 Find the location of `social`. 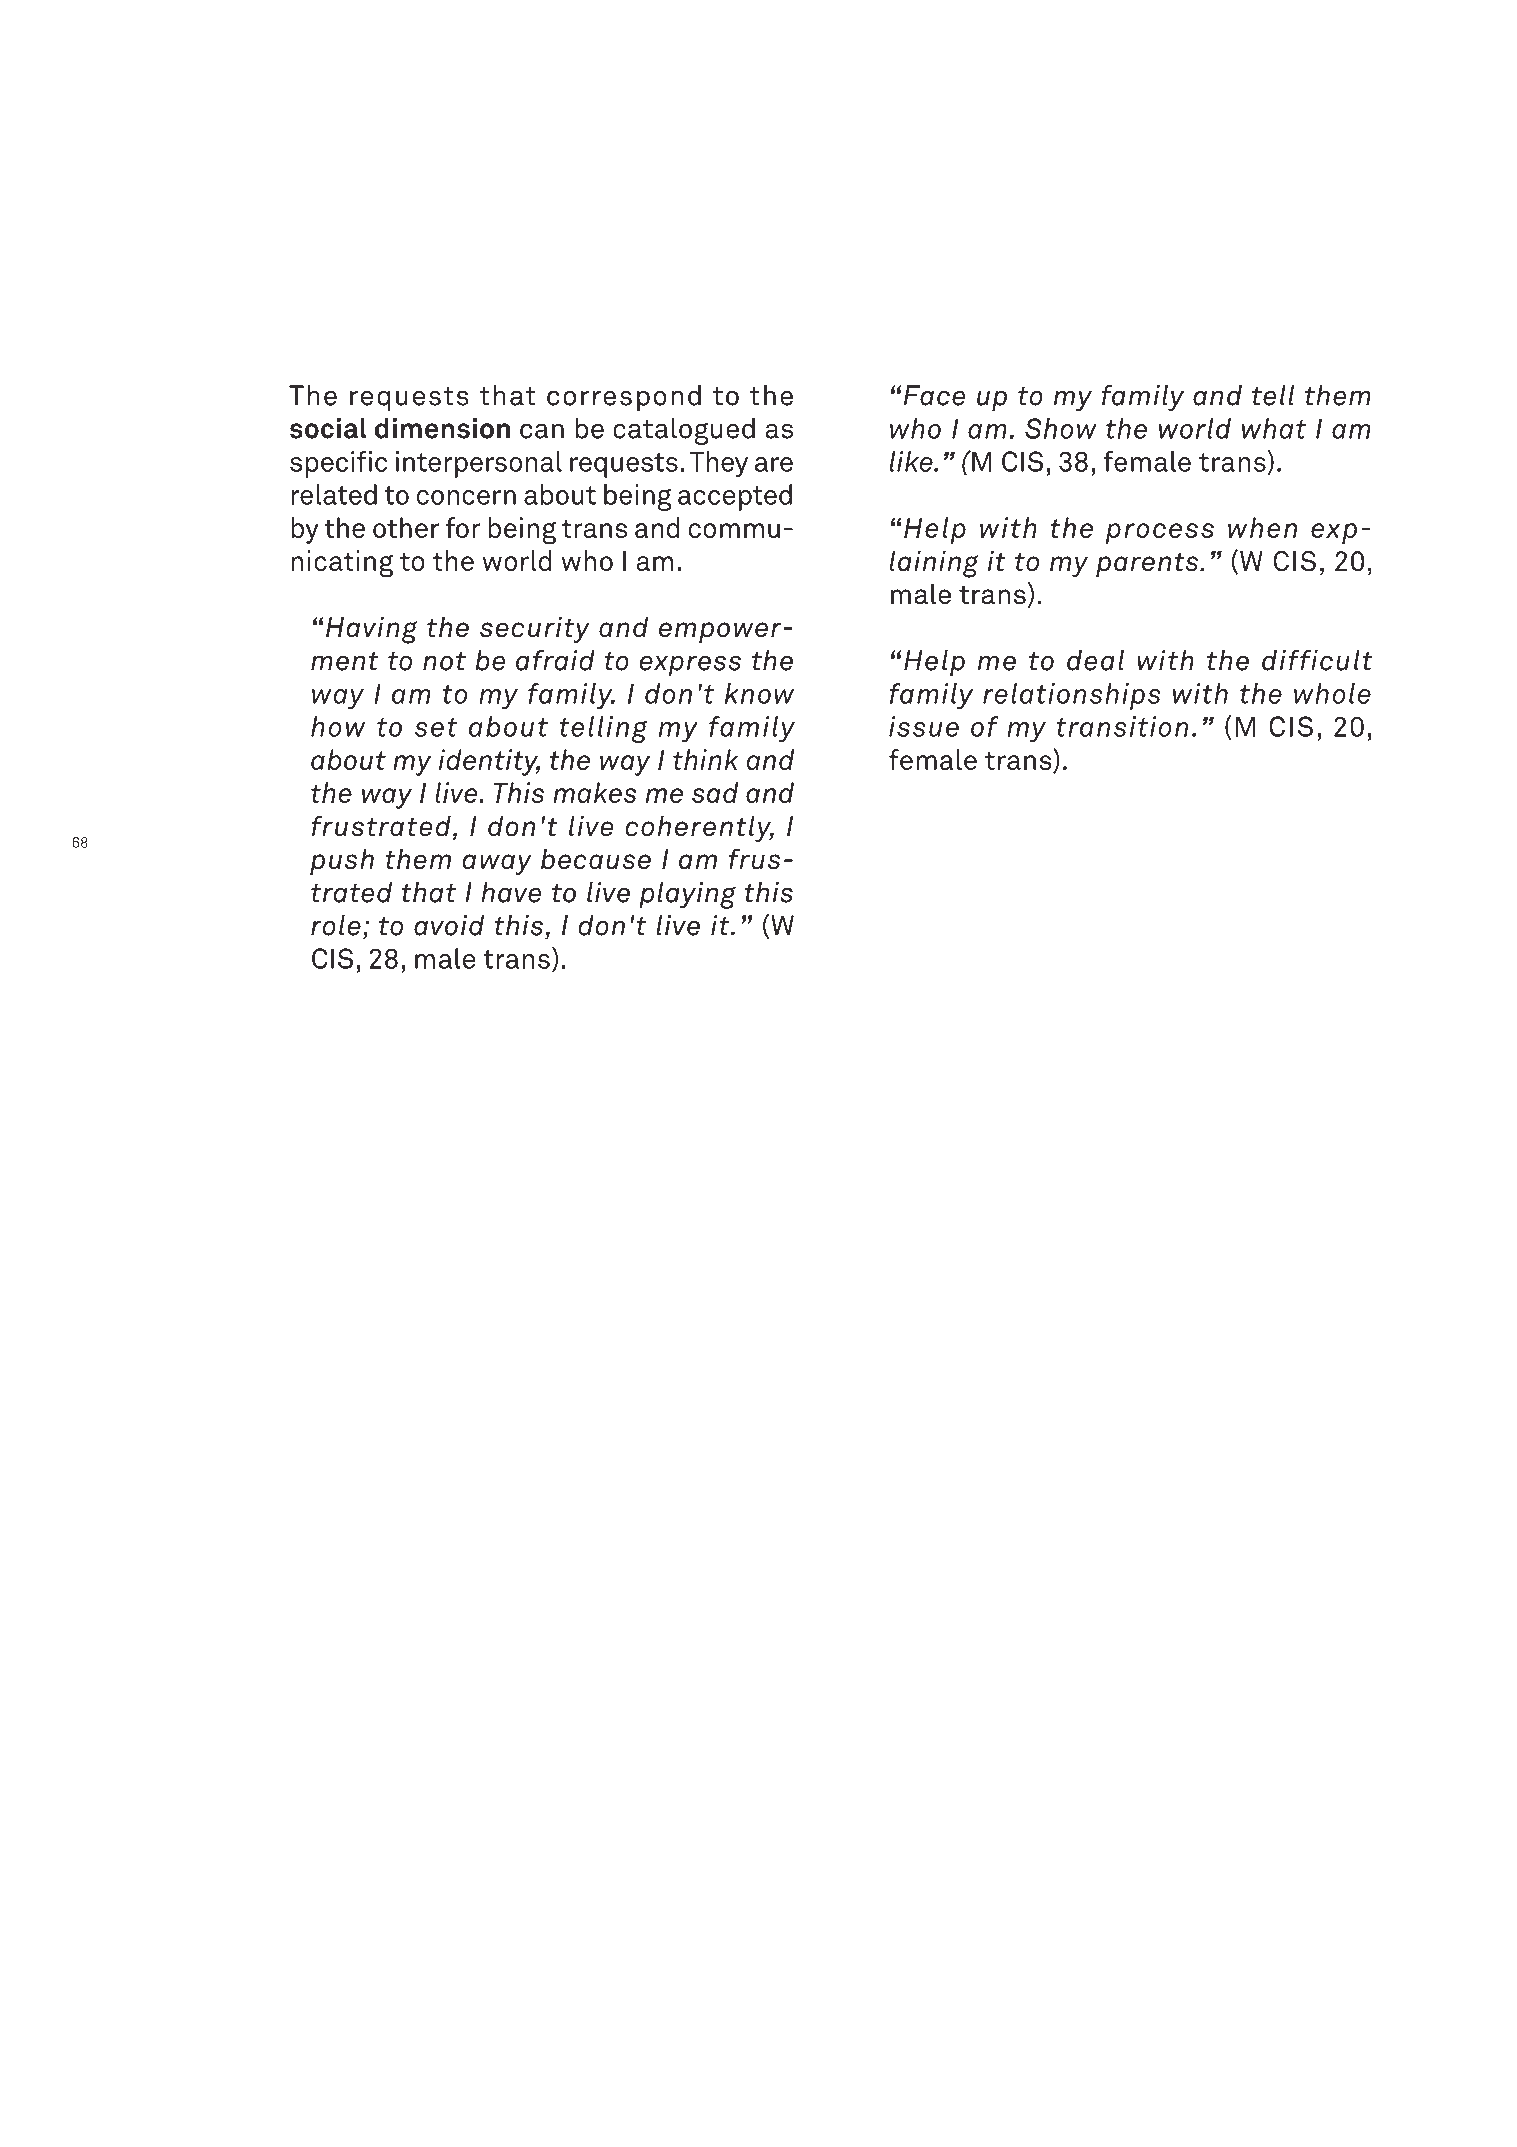

social is located at coordinates (328, 428).
